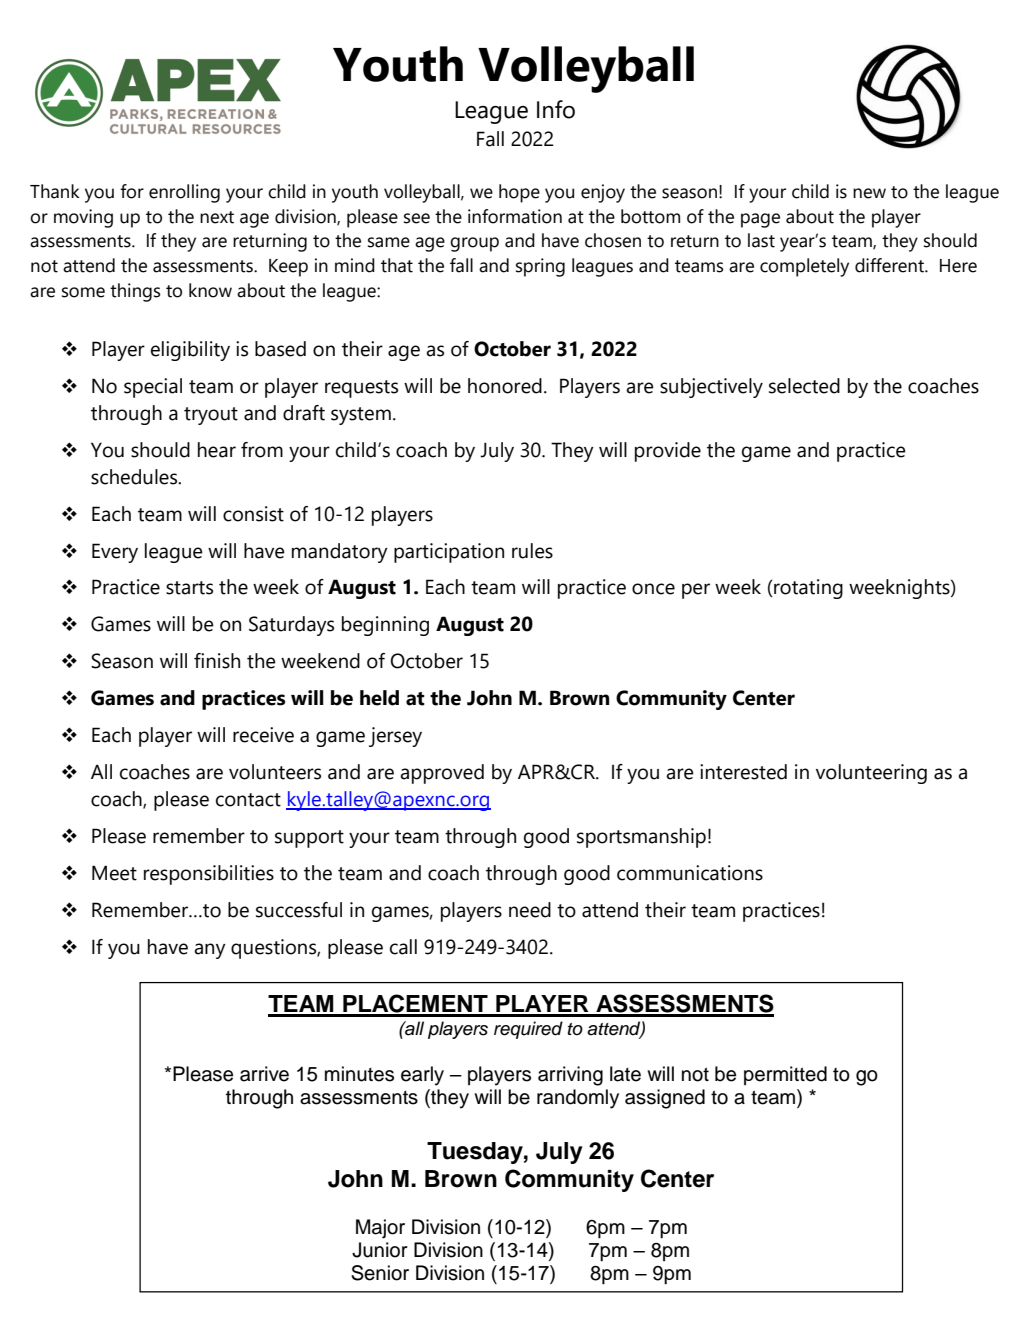 The image size is (1030, 1333). Describe the element at coordinates (217, 217) in the screenshot. I see `next` at that location.
